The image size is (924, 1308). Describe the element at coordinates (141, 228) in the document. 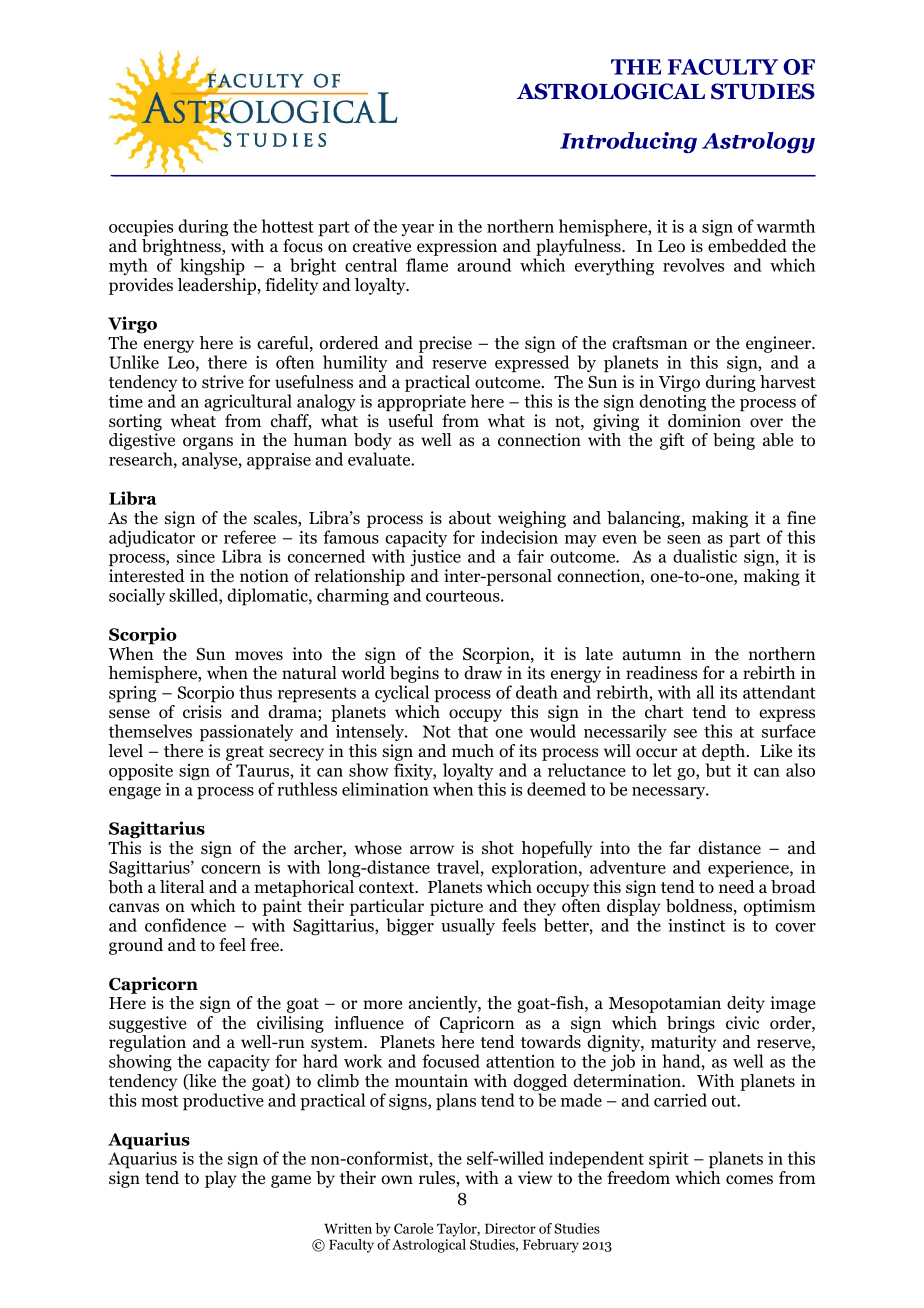

I see `occupies` at that location.
